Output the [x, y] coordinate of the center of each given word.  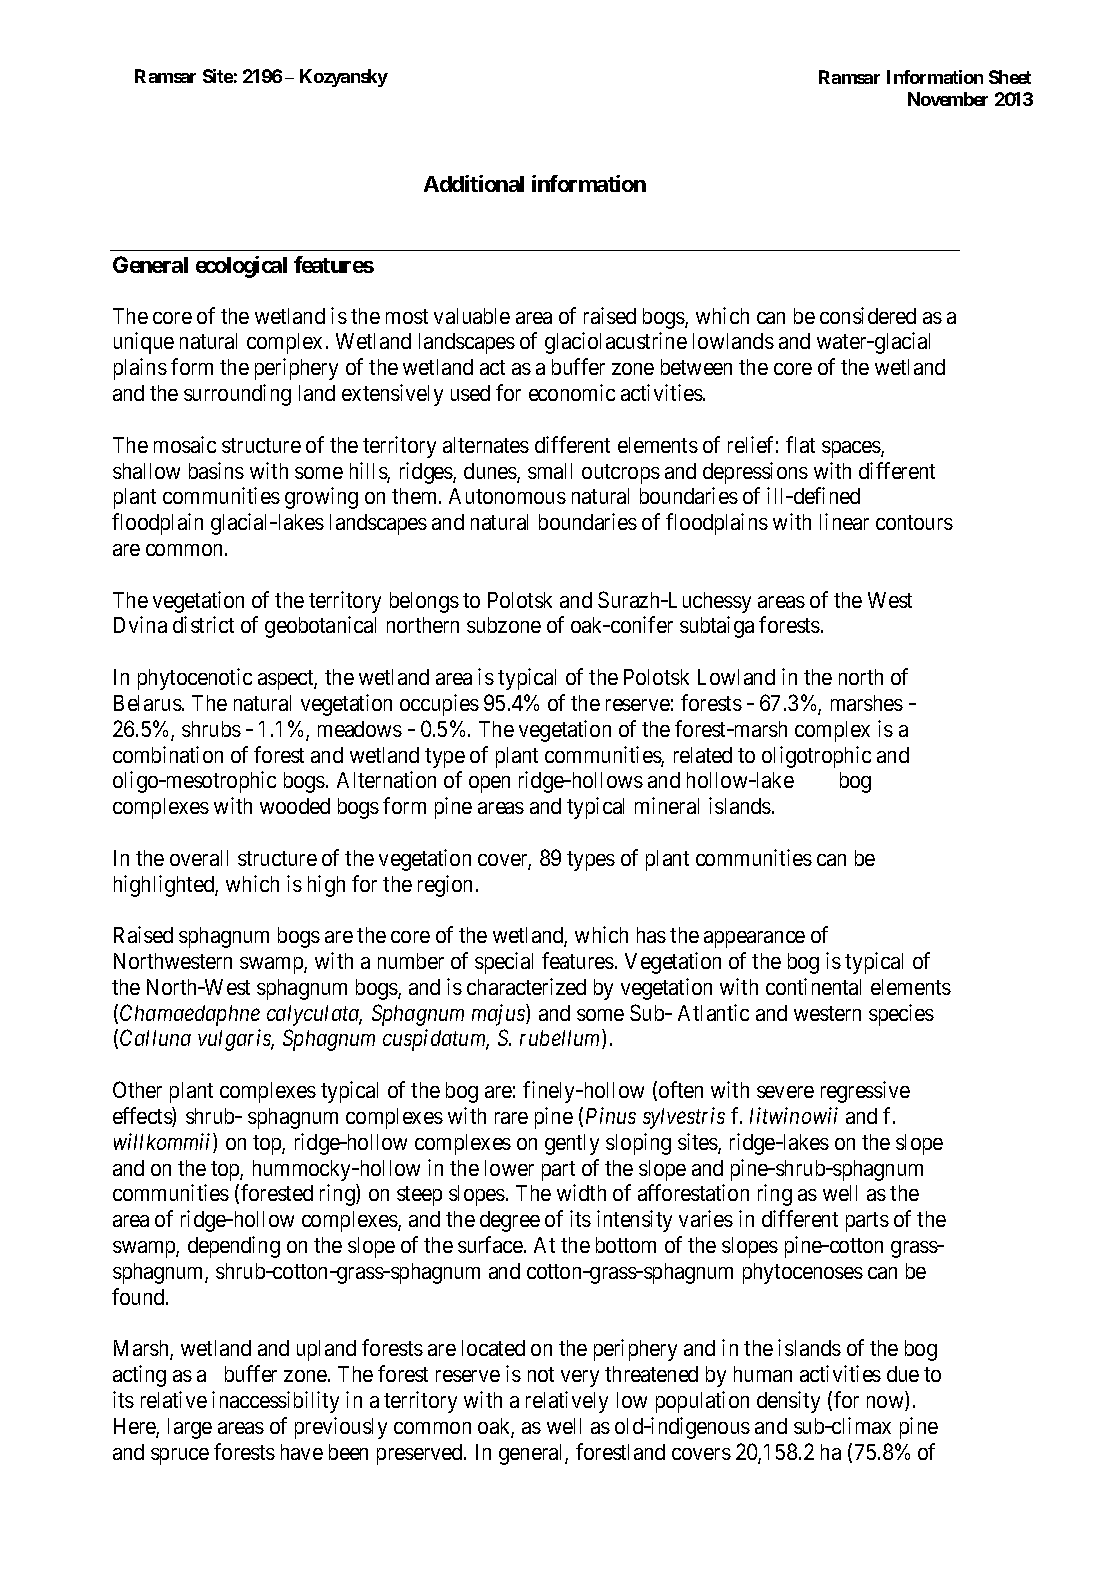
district [203, 624]
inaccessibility [275, 1402]
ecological [241, 267]
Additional [474, 183]
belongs [424, 602]
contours [914, 522]
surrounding [237, 395]
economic [572, 392]
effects [143, 1117]
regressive [865, 1092]
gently [572, 1144]
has [651, 935]
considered [868, 315]
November [948, 99]
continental [813, 986]
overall [199, 858]
